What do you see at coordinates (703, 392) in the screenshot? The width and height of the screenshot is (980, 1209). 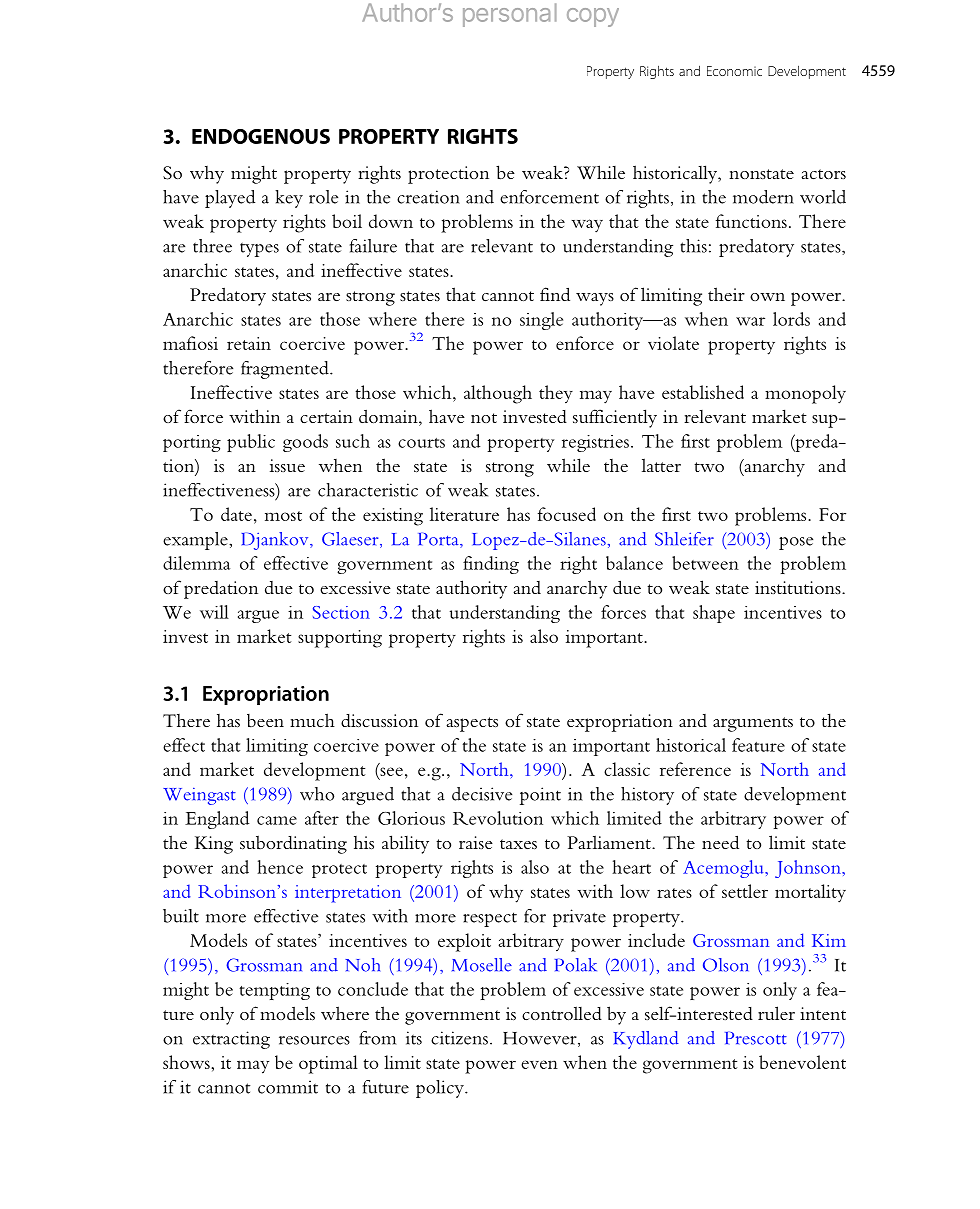 I see `established` at bounding box center [703, 392].
